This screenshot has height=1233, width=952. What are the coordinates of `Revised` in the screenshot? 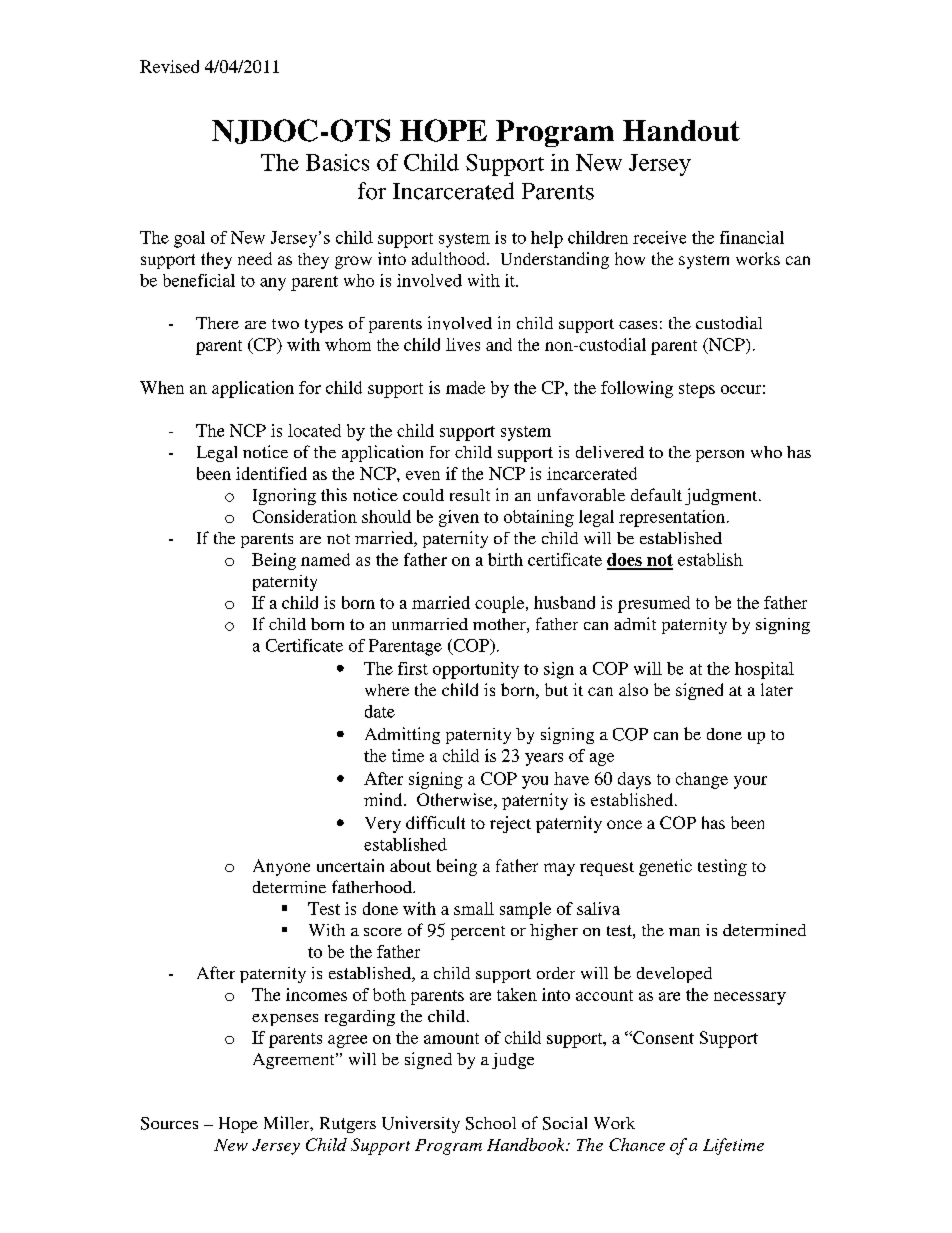 It's located at (169, 66).
